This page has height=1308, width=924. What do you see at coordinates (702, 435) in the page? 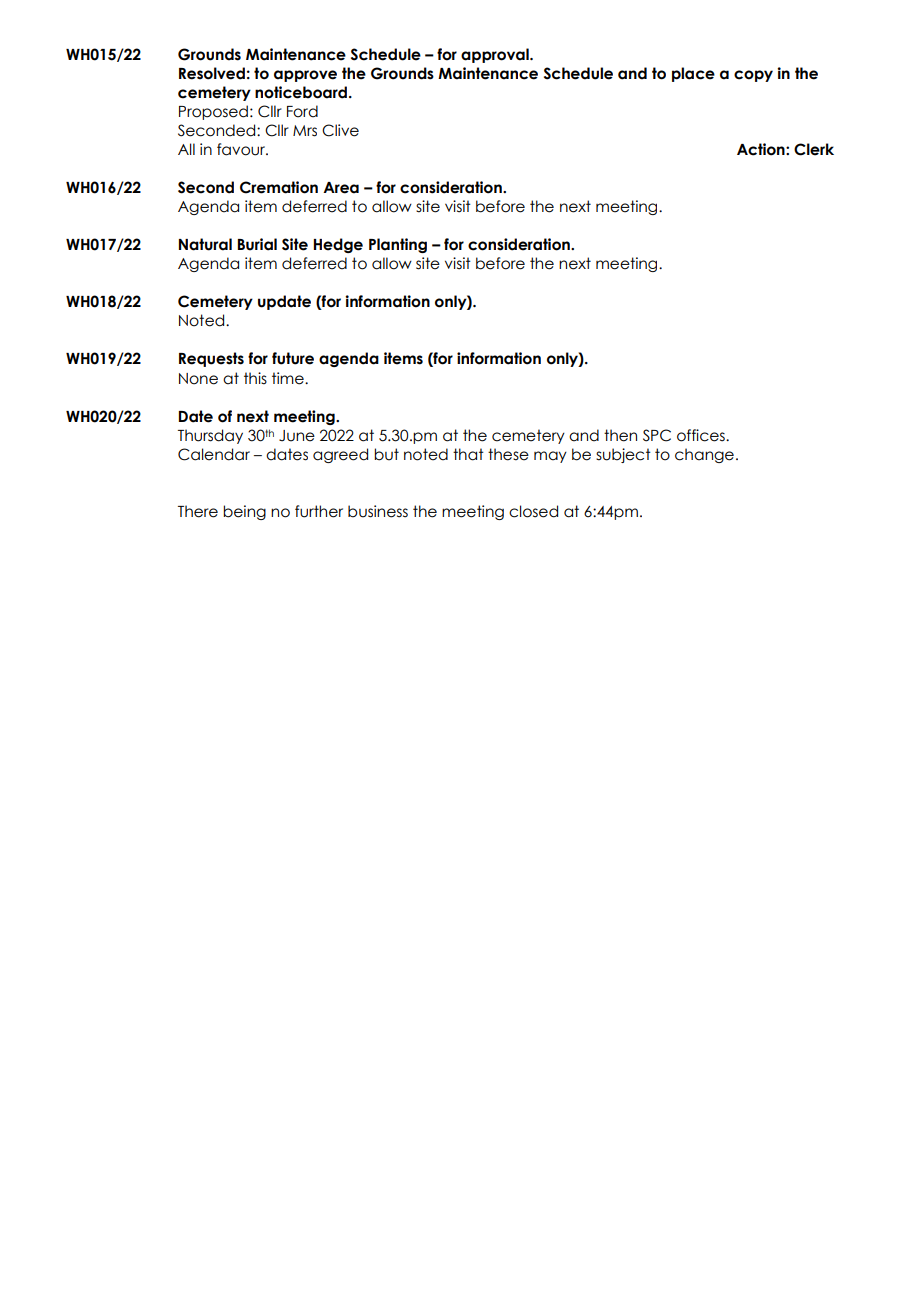
I see `offices` at bounding box center [702, 435].
